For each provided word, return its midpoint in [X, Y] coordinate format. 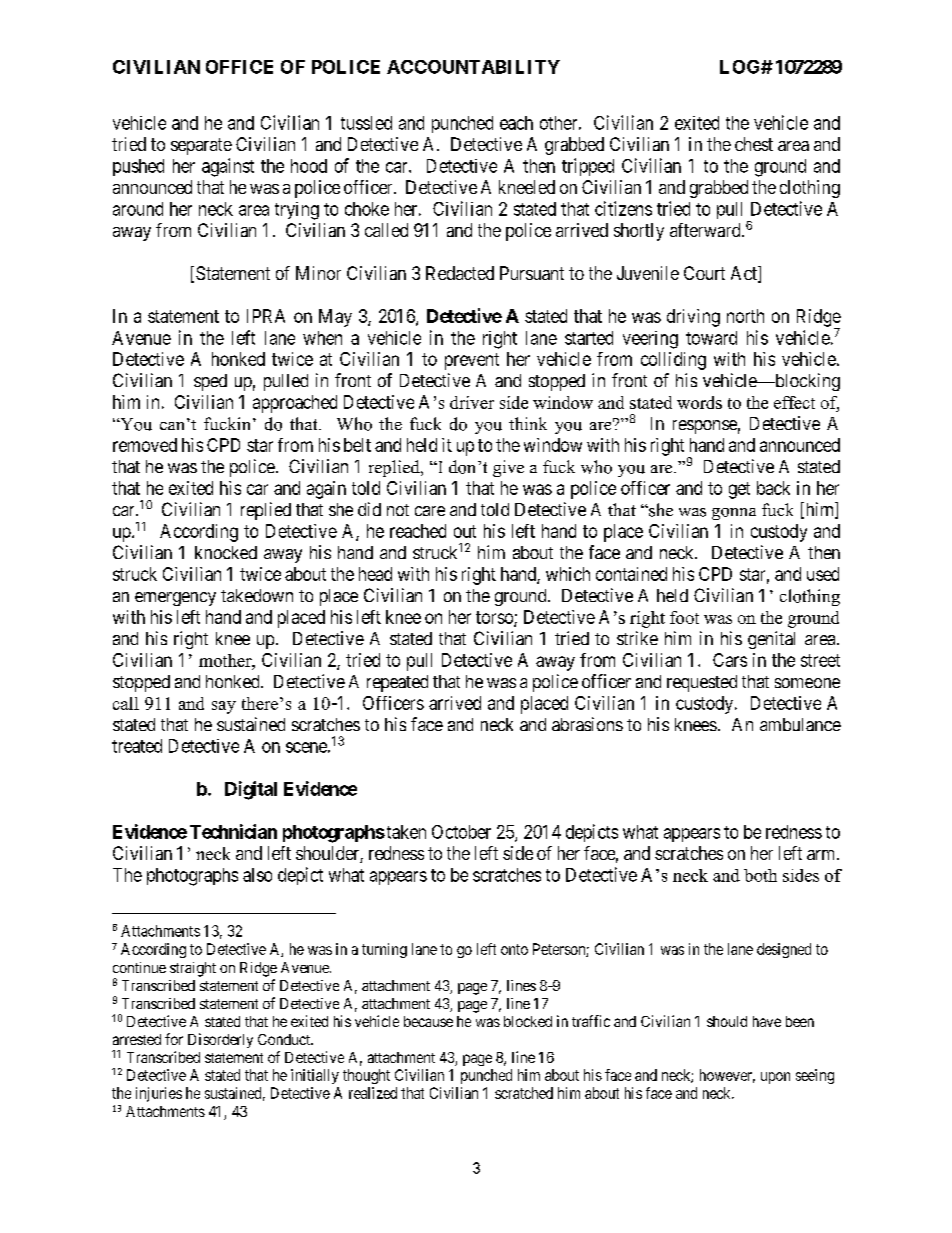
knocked [226, 552]
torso [495, 618]
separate [201, 146]
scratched [524, 1093]
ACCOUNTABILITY [473, 67]
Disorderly [220, 1040]
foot [684, 617]
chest [754, 144]
